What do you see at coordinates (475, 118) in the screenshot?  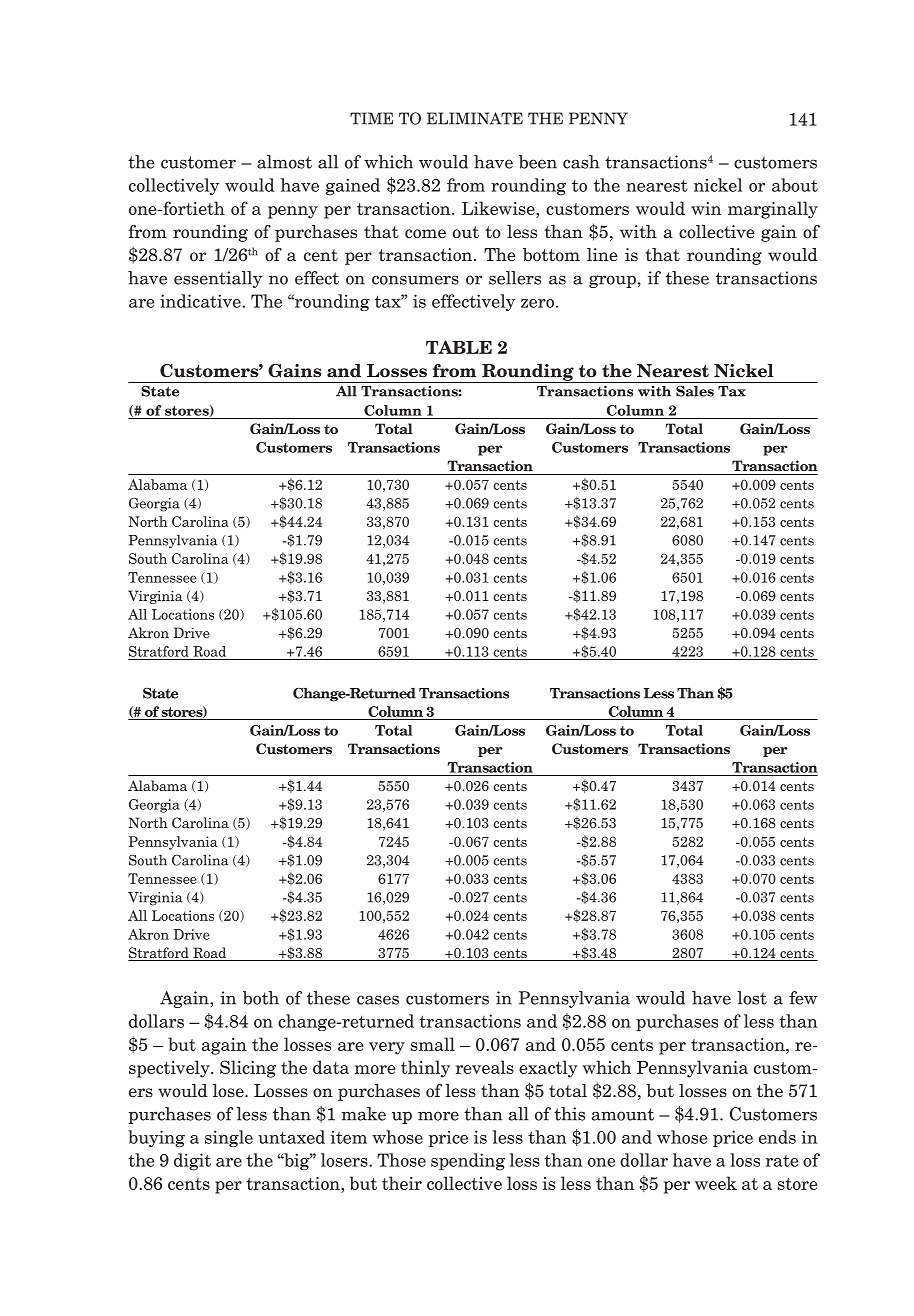 I see `ELIMINATE` at bounding box center [475, 118].
